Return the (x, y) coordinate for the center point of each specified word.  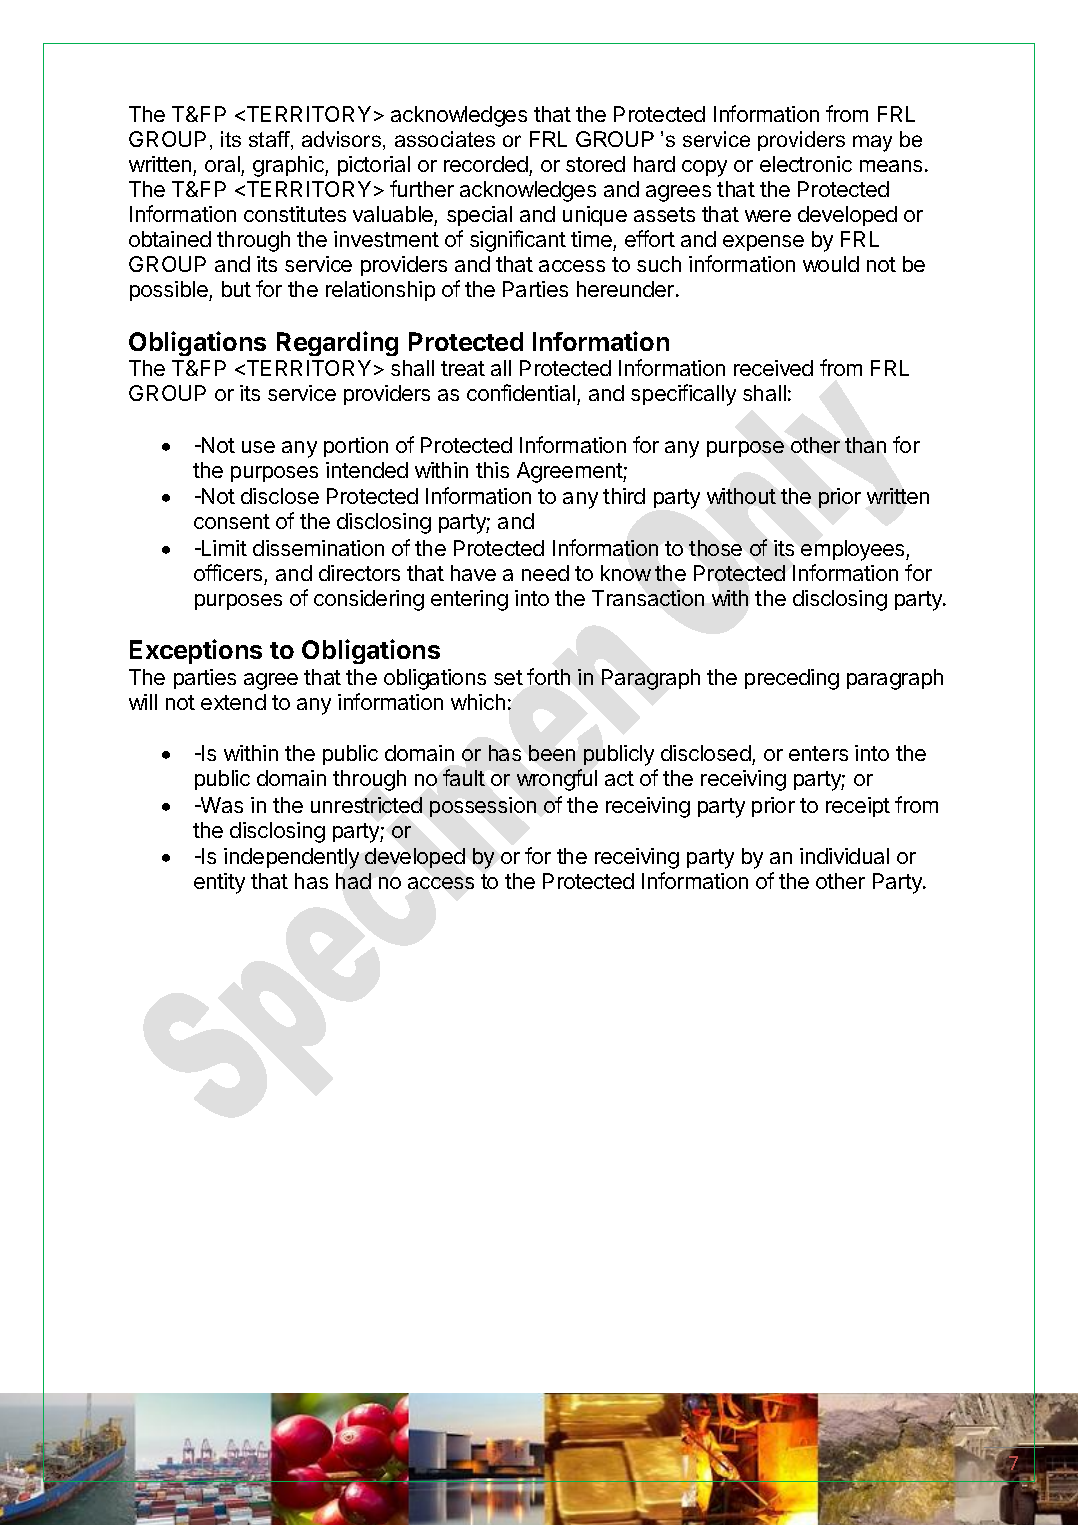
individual (844, 856)
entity (219, 883)
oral (222, 164)
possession (483, 807)
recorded (486, 164)
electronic (806, 164)
